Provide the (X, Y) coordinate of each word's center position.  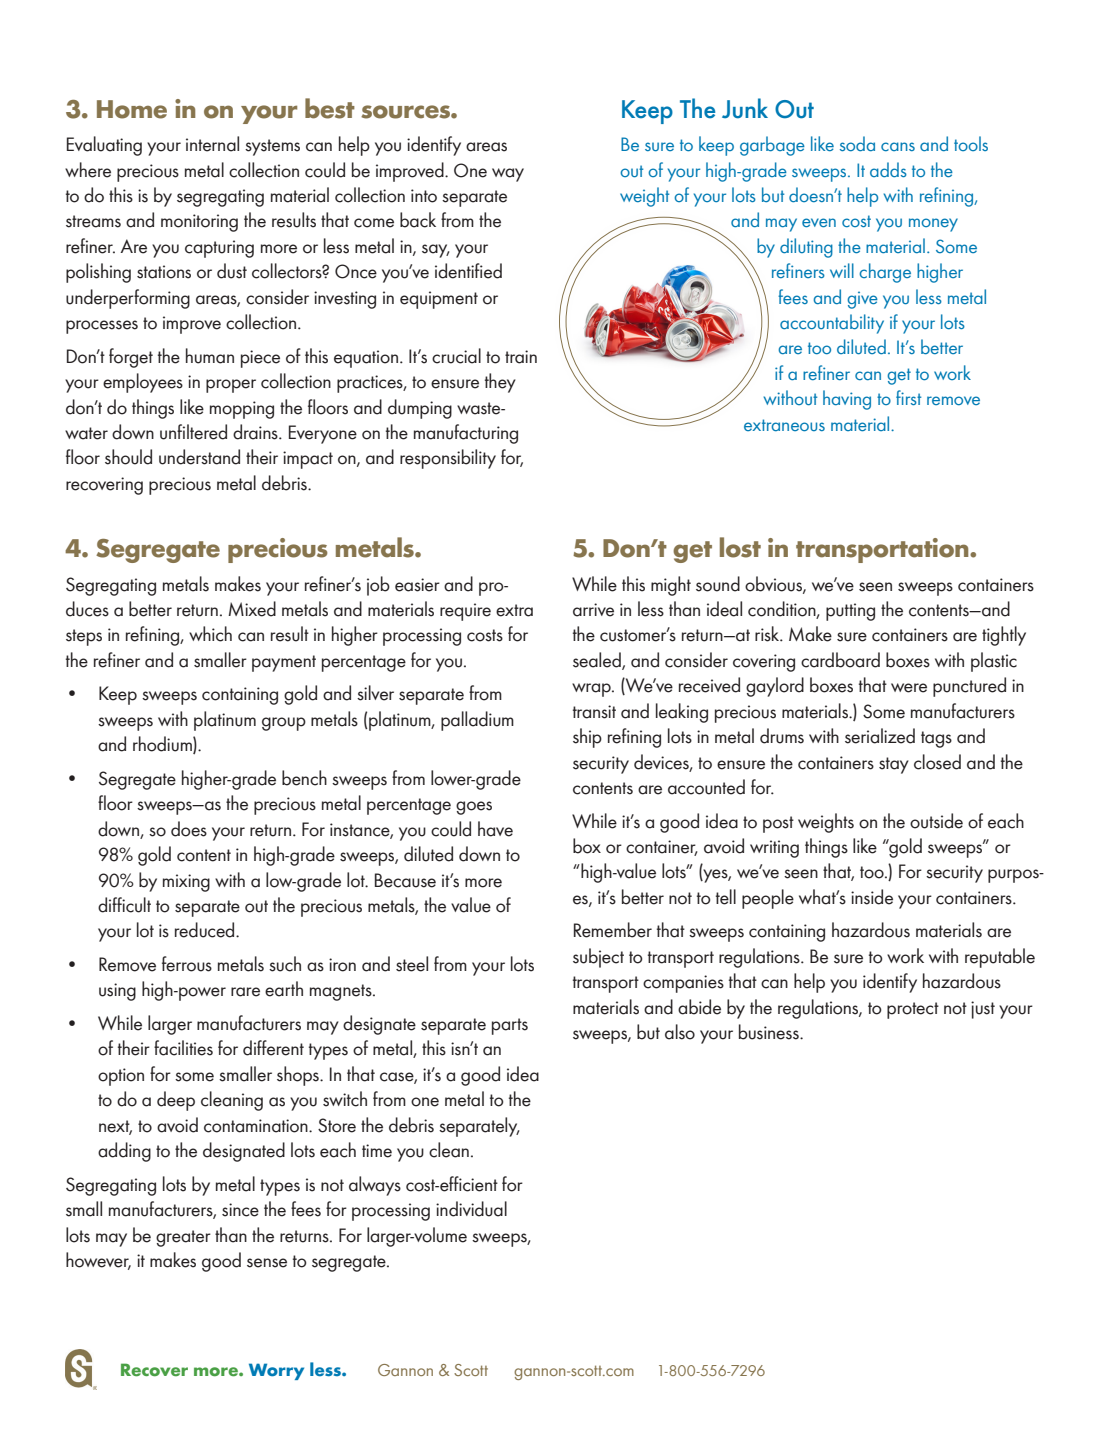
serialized (880, 736)
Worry (276, 1371)
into (424, 196)
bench (304, 778)
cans (898, 146)
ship (587, 738)
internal (212, 144)
